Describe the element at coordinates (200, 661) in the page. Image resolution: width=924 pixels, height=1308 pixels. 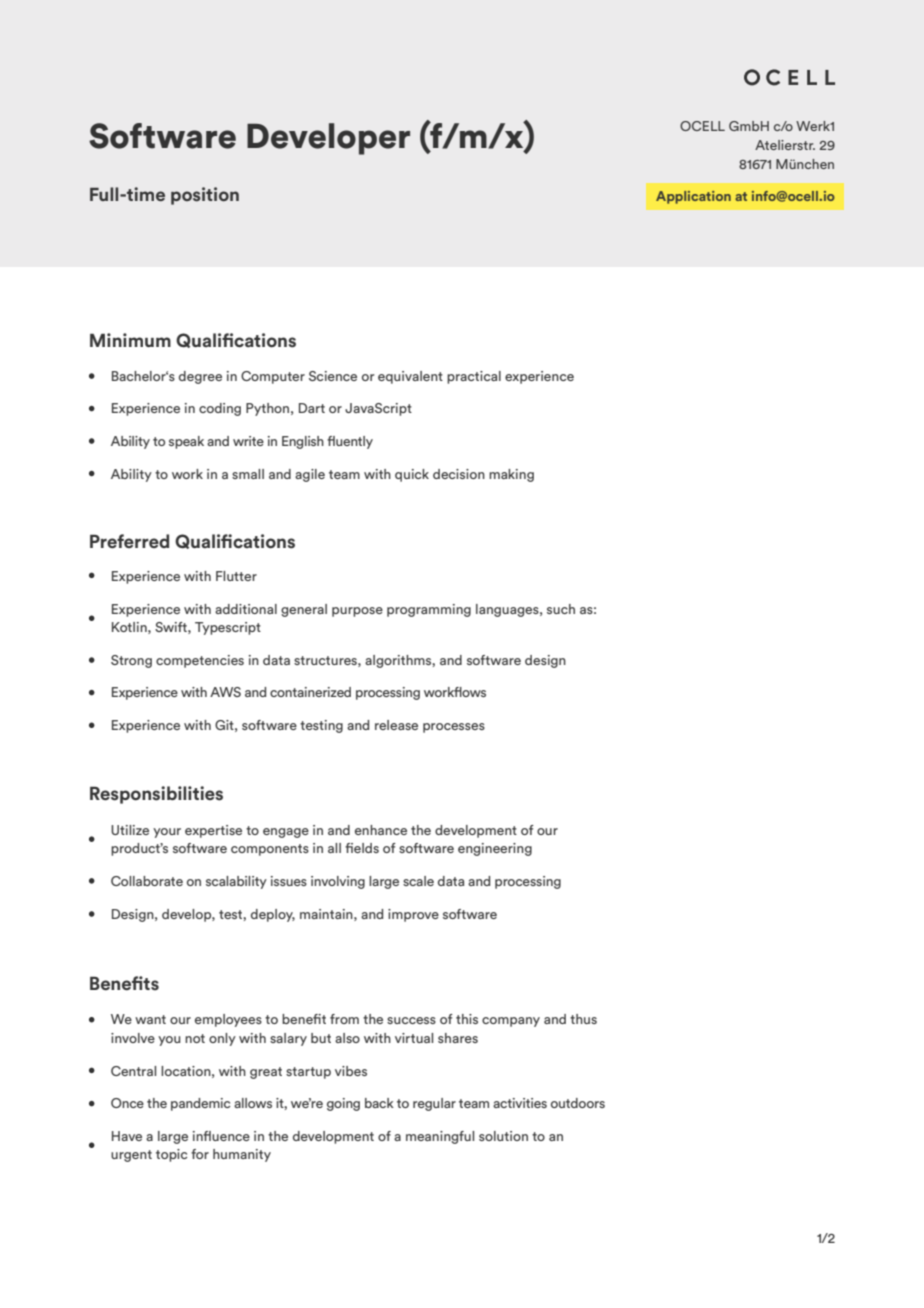
I see `competencies` at that location.
